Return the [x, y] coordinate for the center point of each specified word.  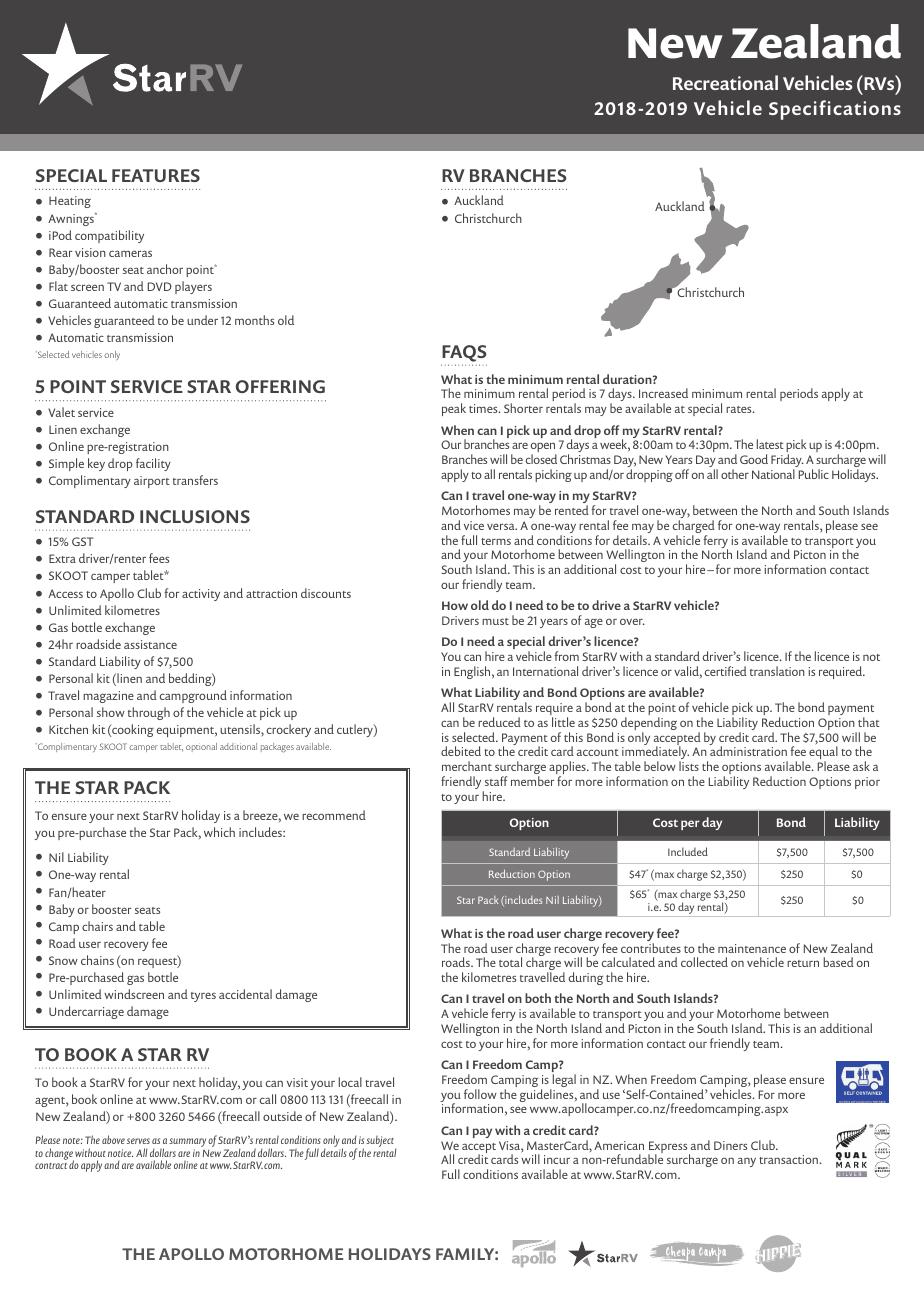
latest [770, 444]
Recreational [725, 82]
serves [138, 1141]
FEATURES [156, 175]
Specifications [835, 110]
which [219, 832]
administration [748, 751]
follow [480, 1094]
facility [153, 464]
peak [454, 409]
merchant [467, 766]
